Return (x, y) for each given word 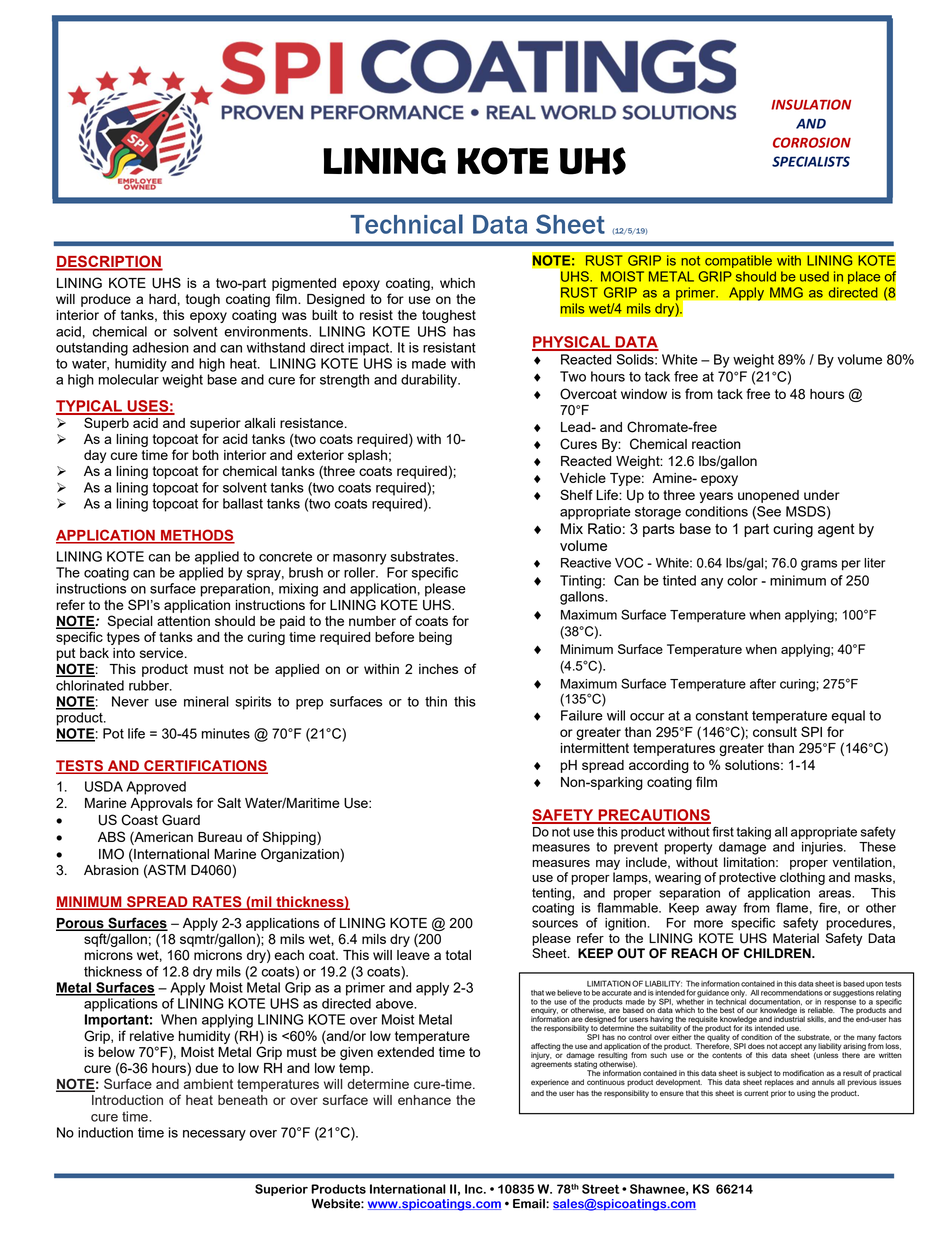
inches (438, 669)
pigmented (304, 284)
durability (430, 381)
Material (796, 938)
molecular (129, 379)
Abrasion (111, 870)
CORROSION (812, 142)
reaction (716, 444)
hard (162, 299)
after (763, 683)
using (806, 1094)
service (163, 653)
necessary (214, 1135)
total (458, 955)
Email (530, 1204)
